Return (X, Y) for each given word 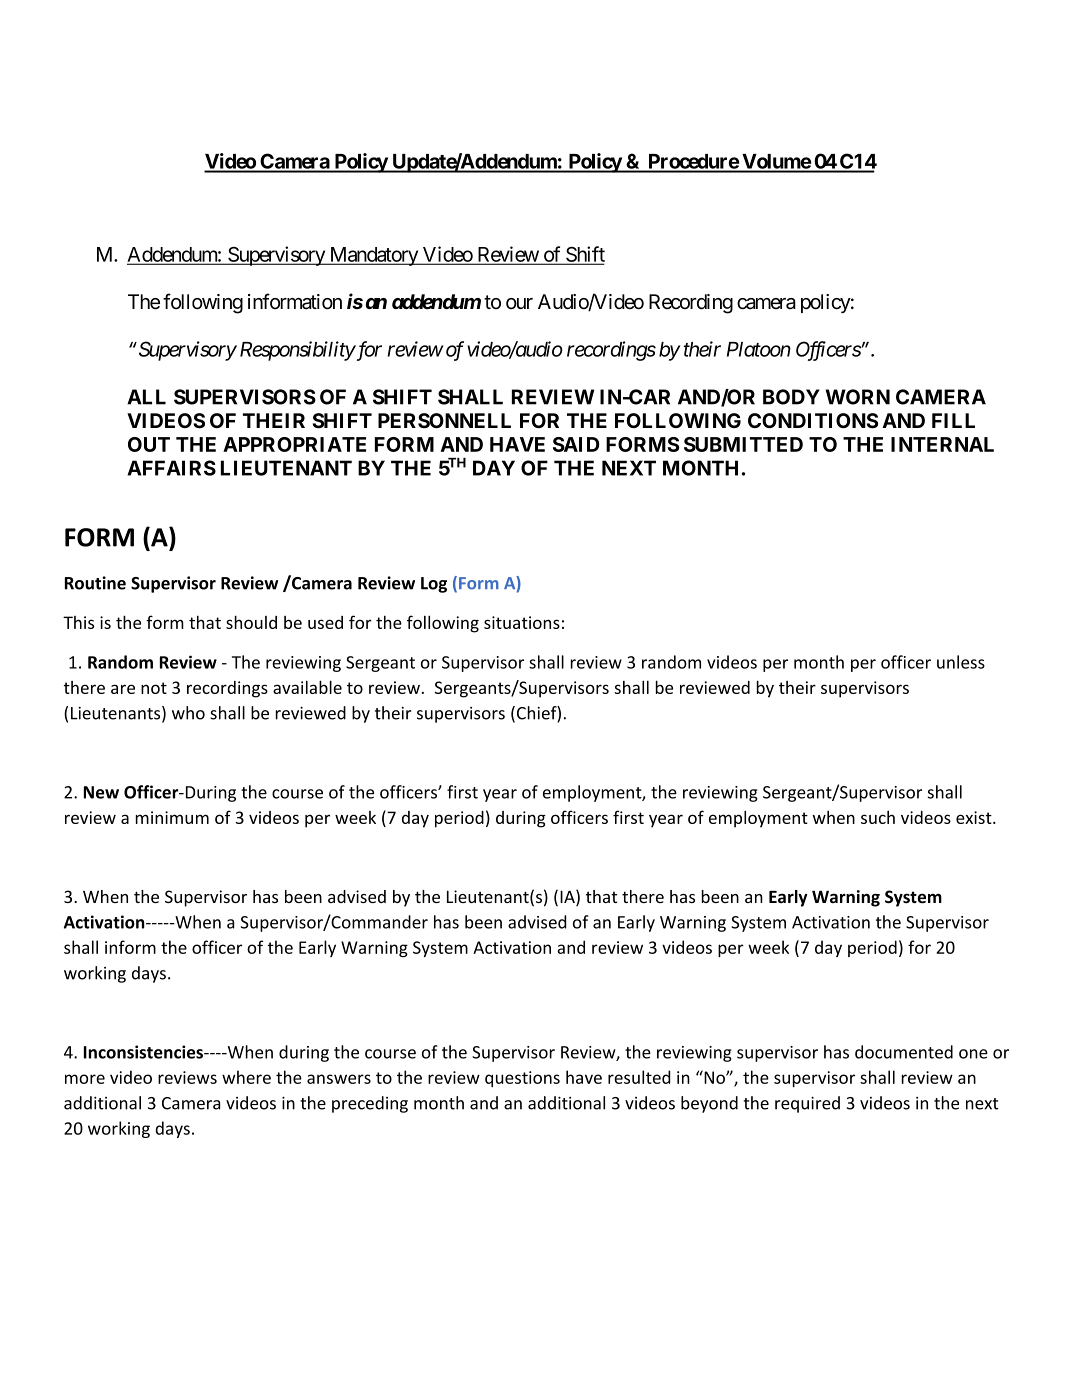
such (878, 817)
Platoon (759, 349)
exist (975, 817)
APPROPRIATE (294, 444)
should (251, 622)
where (246, 1077)
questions (522, 1079)
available (307, 687)
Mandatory (373, 256)
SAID (576, 444)
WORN (858, 397)
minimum (172, 817)
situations (522, 622)
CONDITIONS (813, 421)
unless (961, 662)
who (188, 713)
